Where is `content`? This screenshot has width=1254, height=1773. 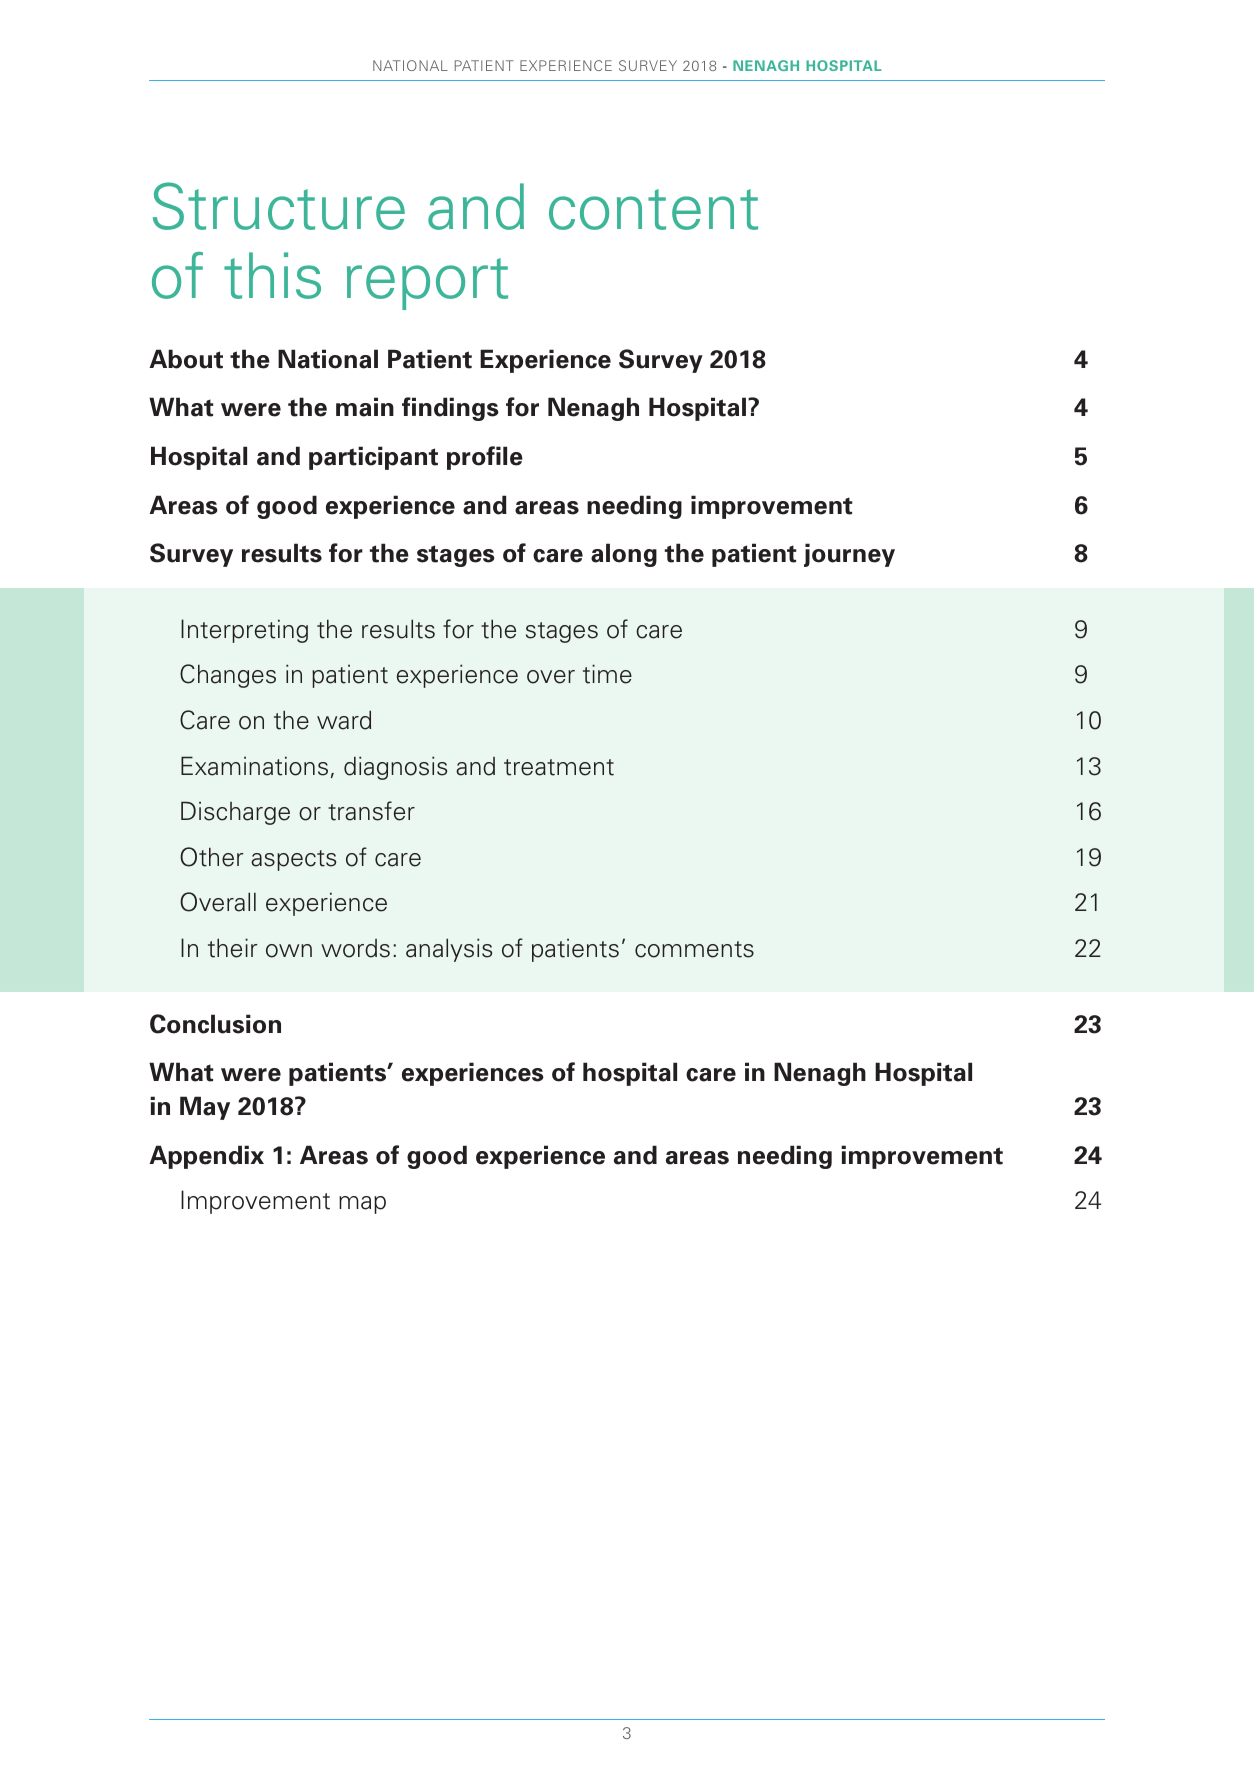 content is located at coordinates (653, 209).
